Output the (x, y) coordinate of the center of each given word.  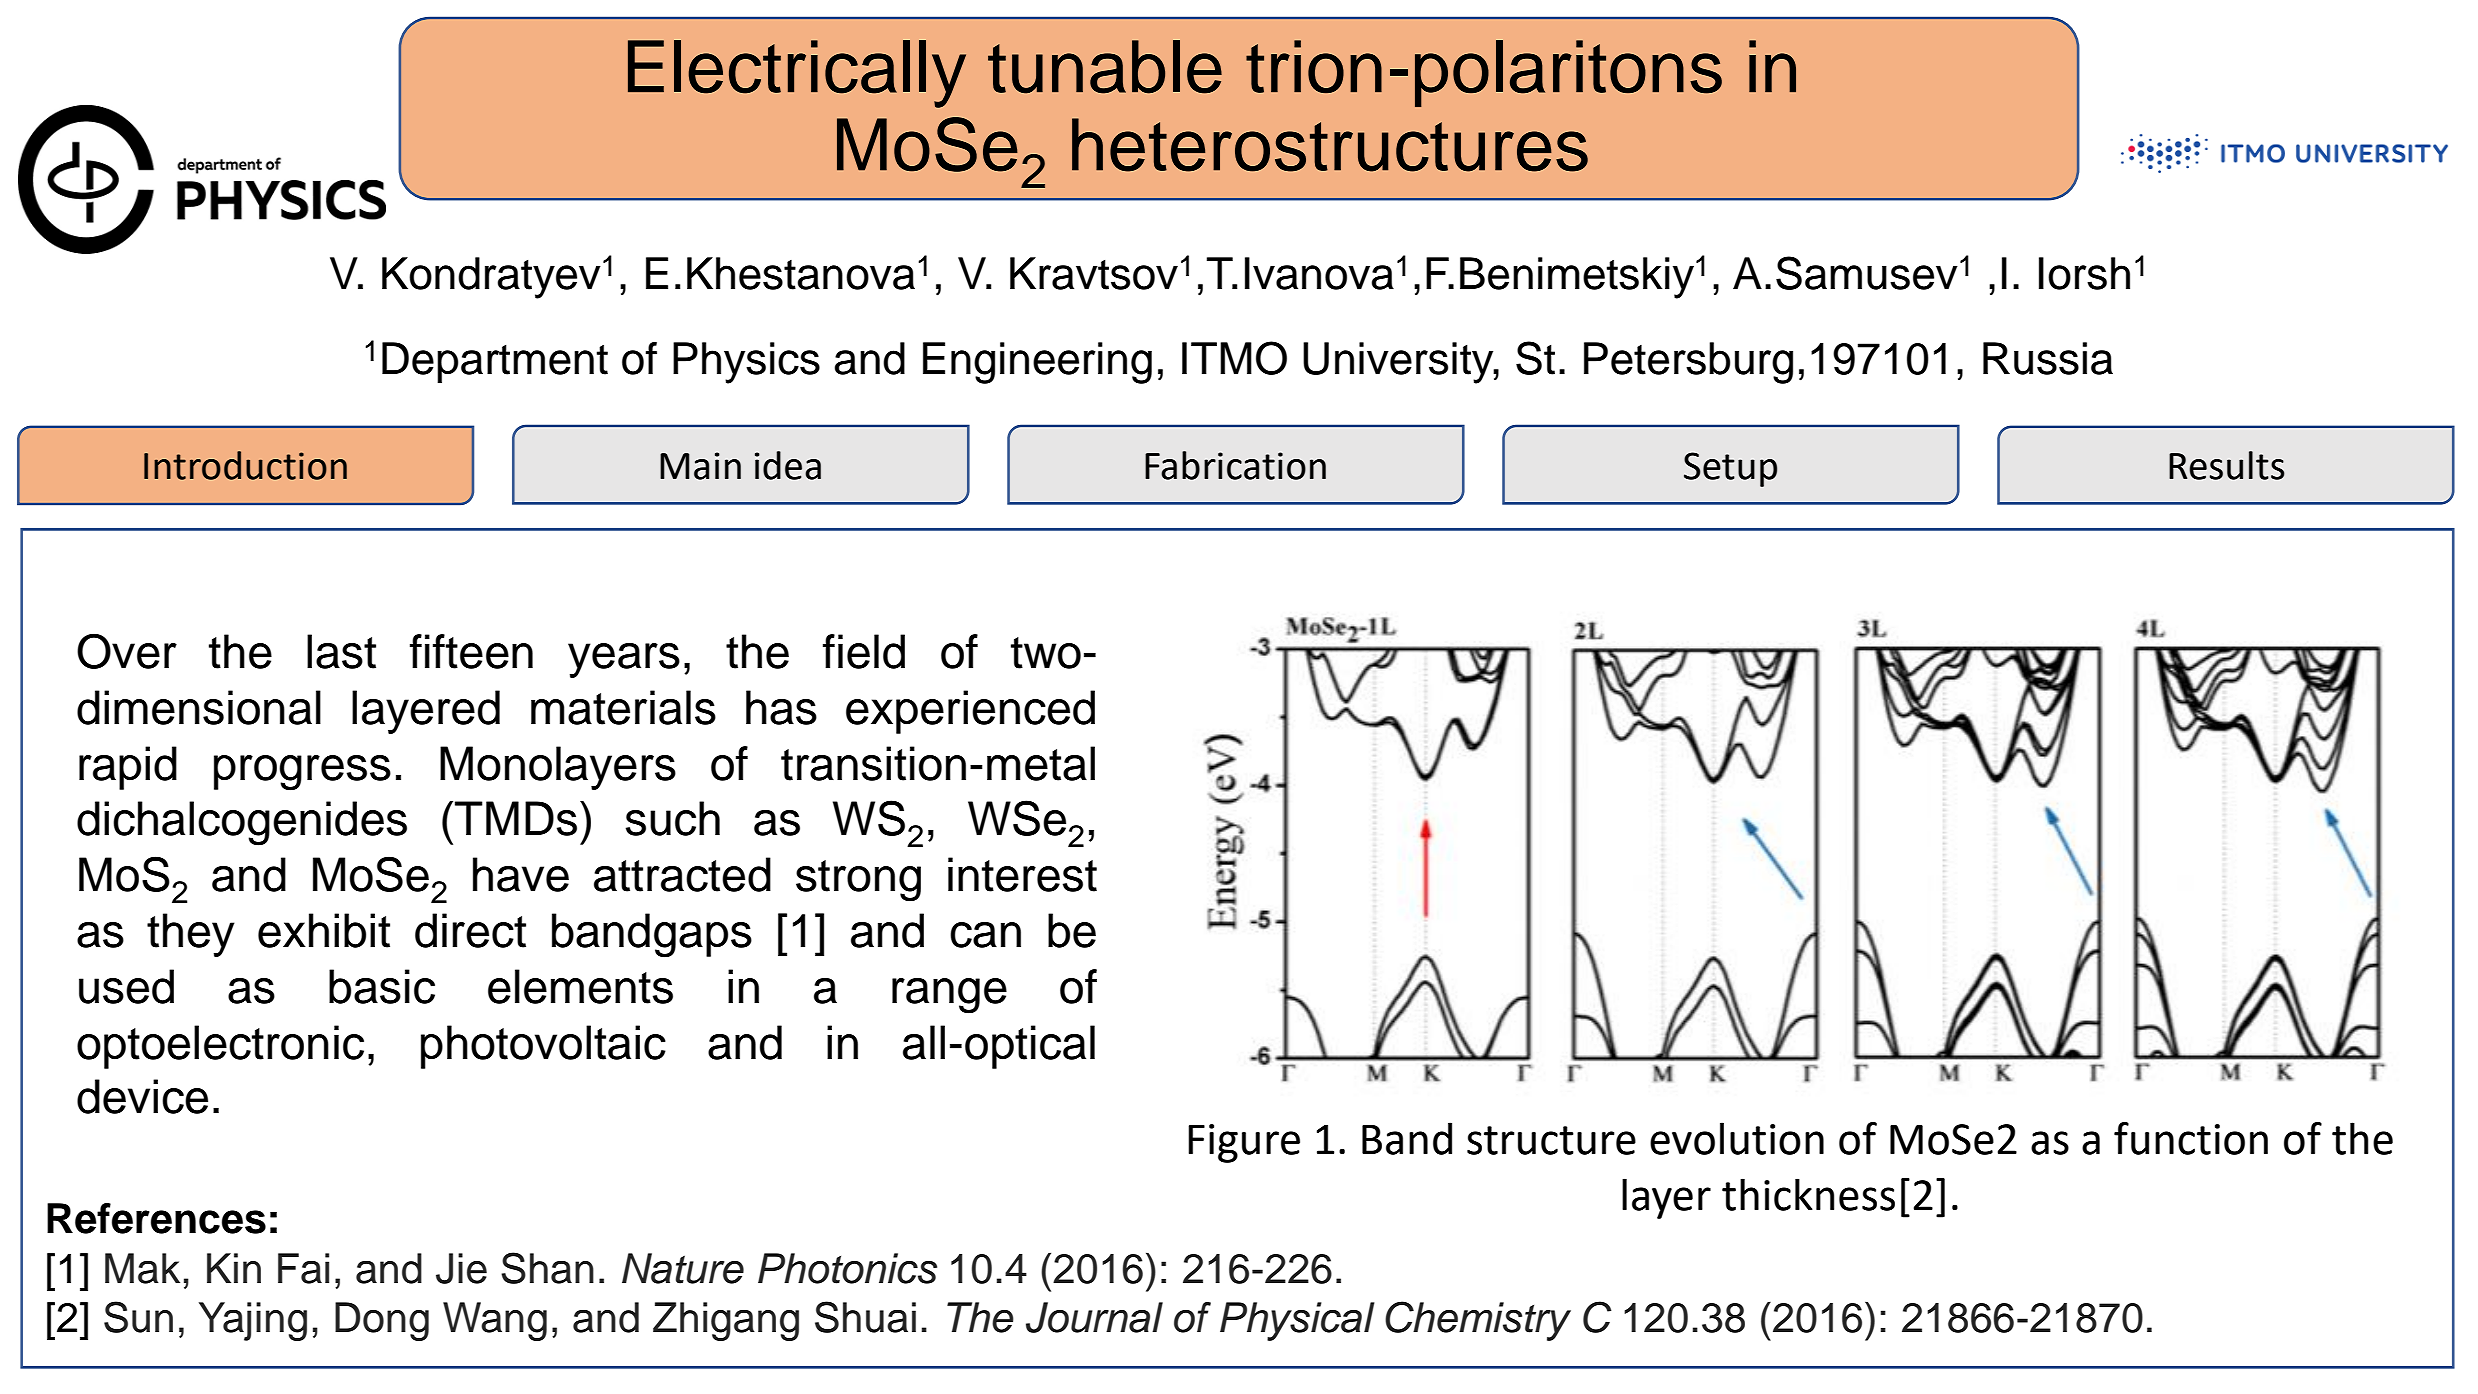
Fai (303, 1268)
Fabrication (1235, 465)
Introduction (245, 465)
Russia (2048, 358)
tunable (1105, 67)
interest (1022, 874)
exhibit (324, 930)
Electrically (797, 74)
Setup (1730, 469)
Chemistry (1478, 1321)
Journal (1094, 1317)
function (2191, 1138)
